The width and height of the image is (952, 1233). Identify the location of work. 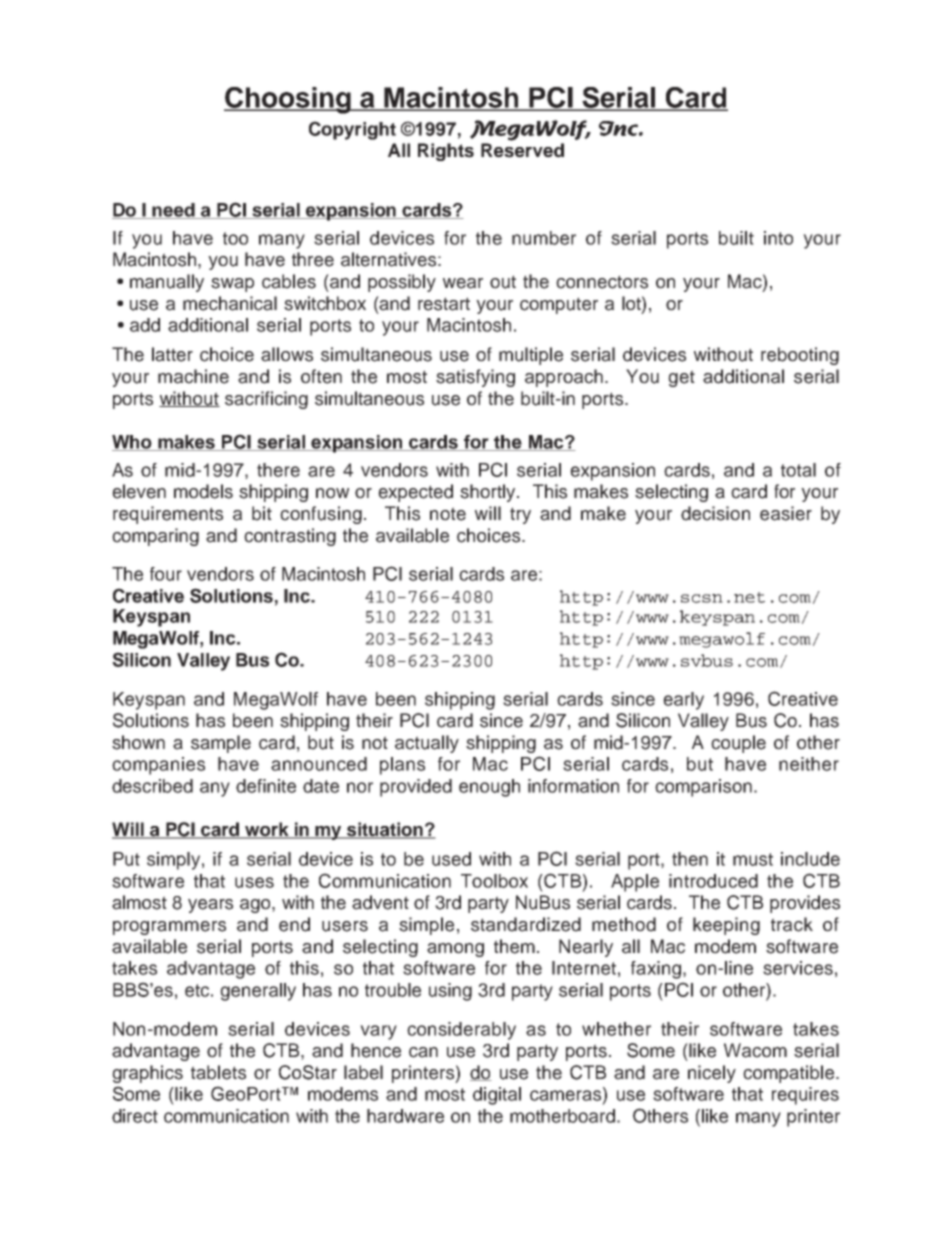
(267, 830).
